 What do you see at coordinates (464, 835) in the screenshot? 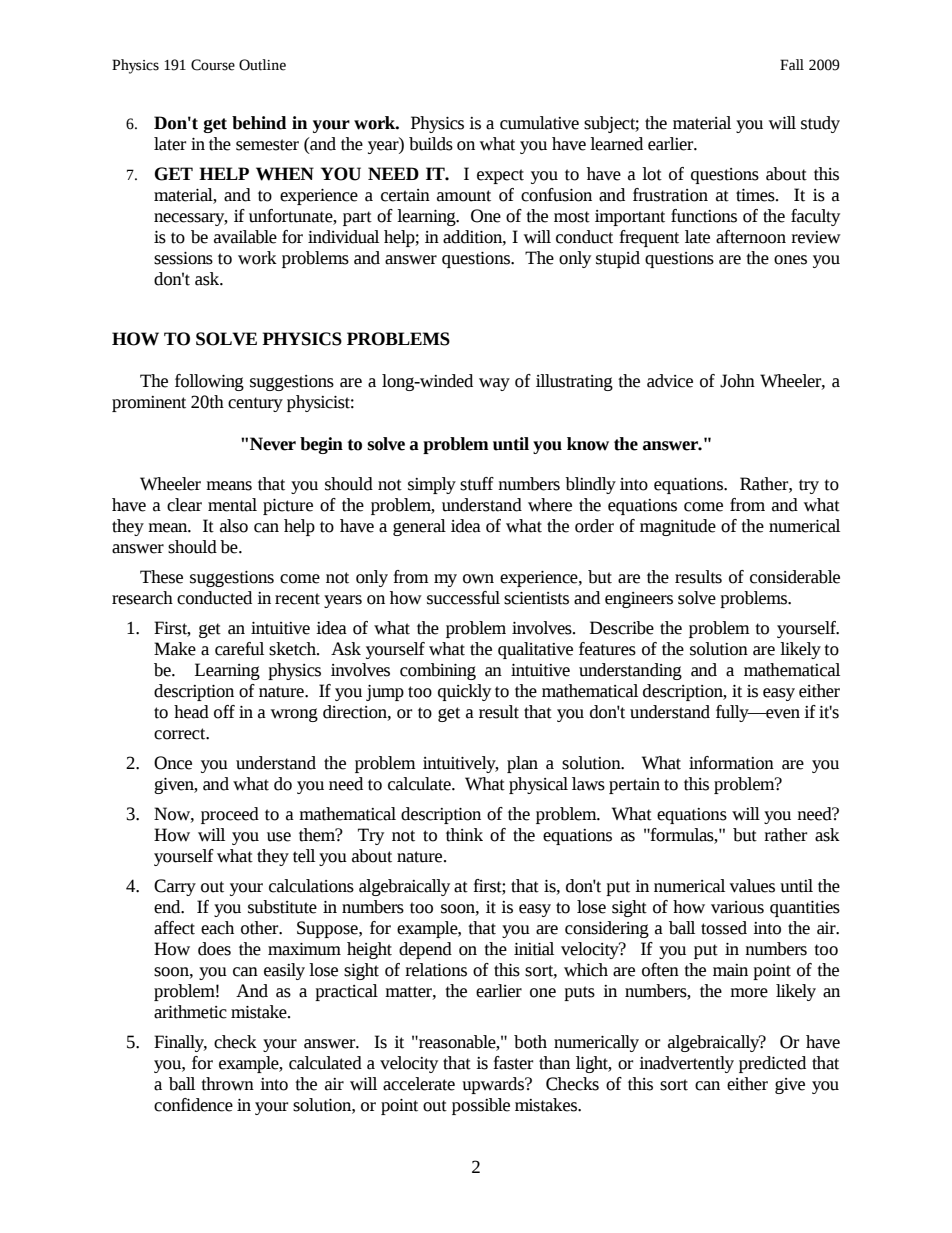
I see `think` at bounding box center [464, 835].
